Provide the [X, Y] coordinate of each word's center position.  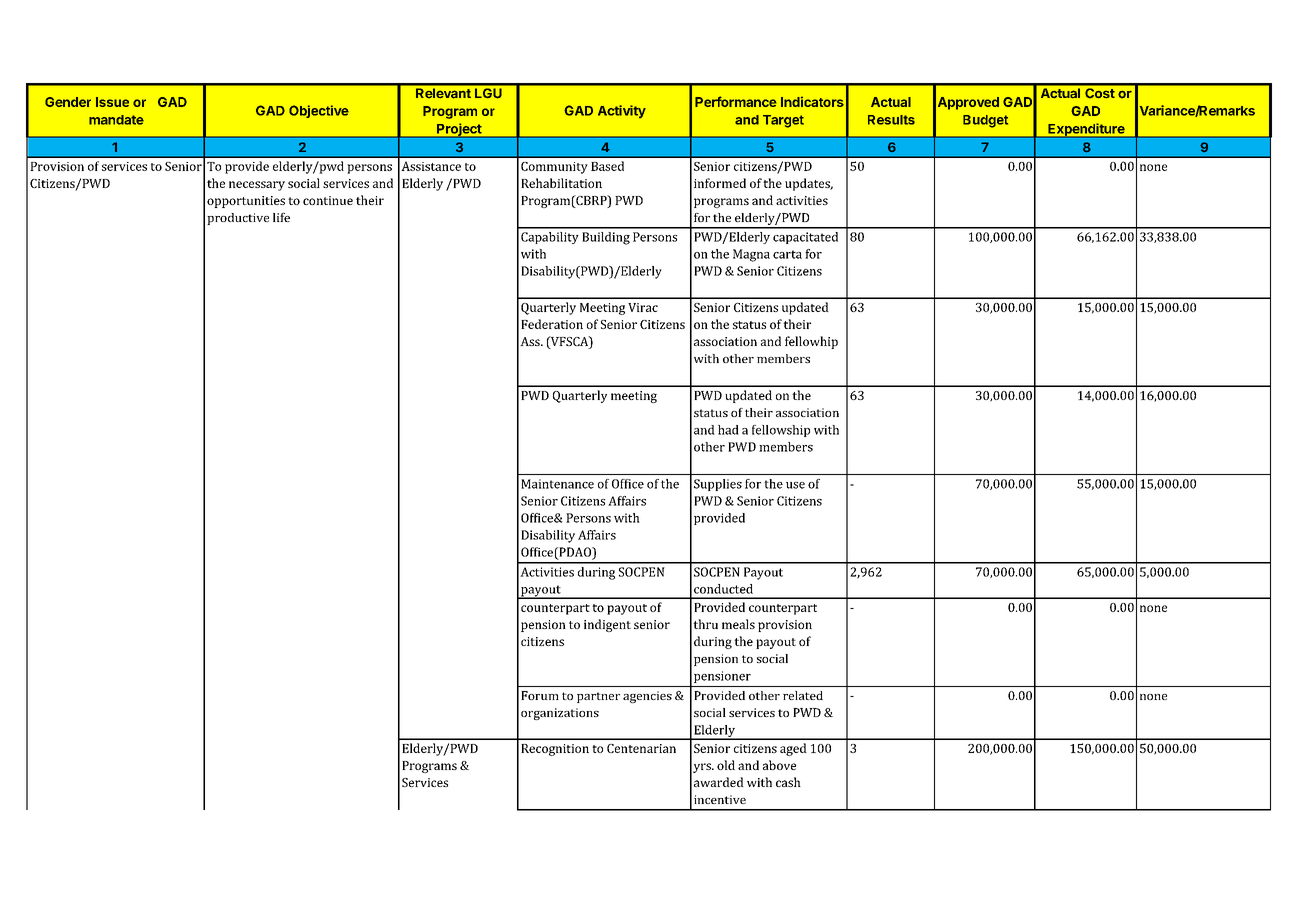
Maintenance [557, 484]
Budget [985, 121]
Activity [622, 112]
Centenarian [641, 748]
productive [238, 219]
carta [787, 254]
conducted [723, 589]
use [795, 485]
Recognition [555, 750]
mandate [116, 120]
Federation [552, 324]
